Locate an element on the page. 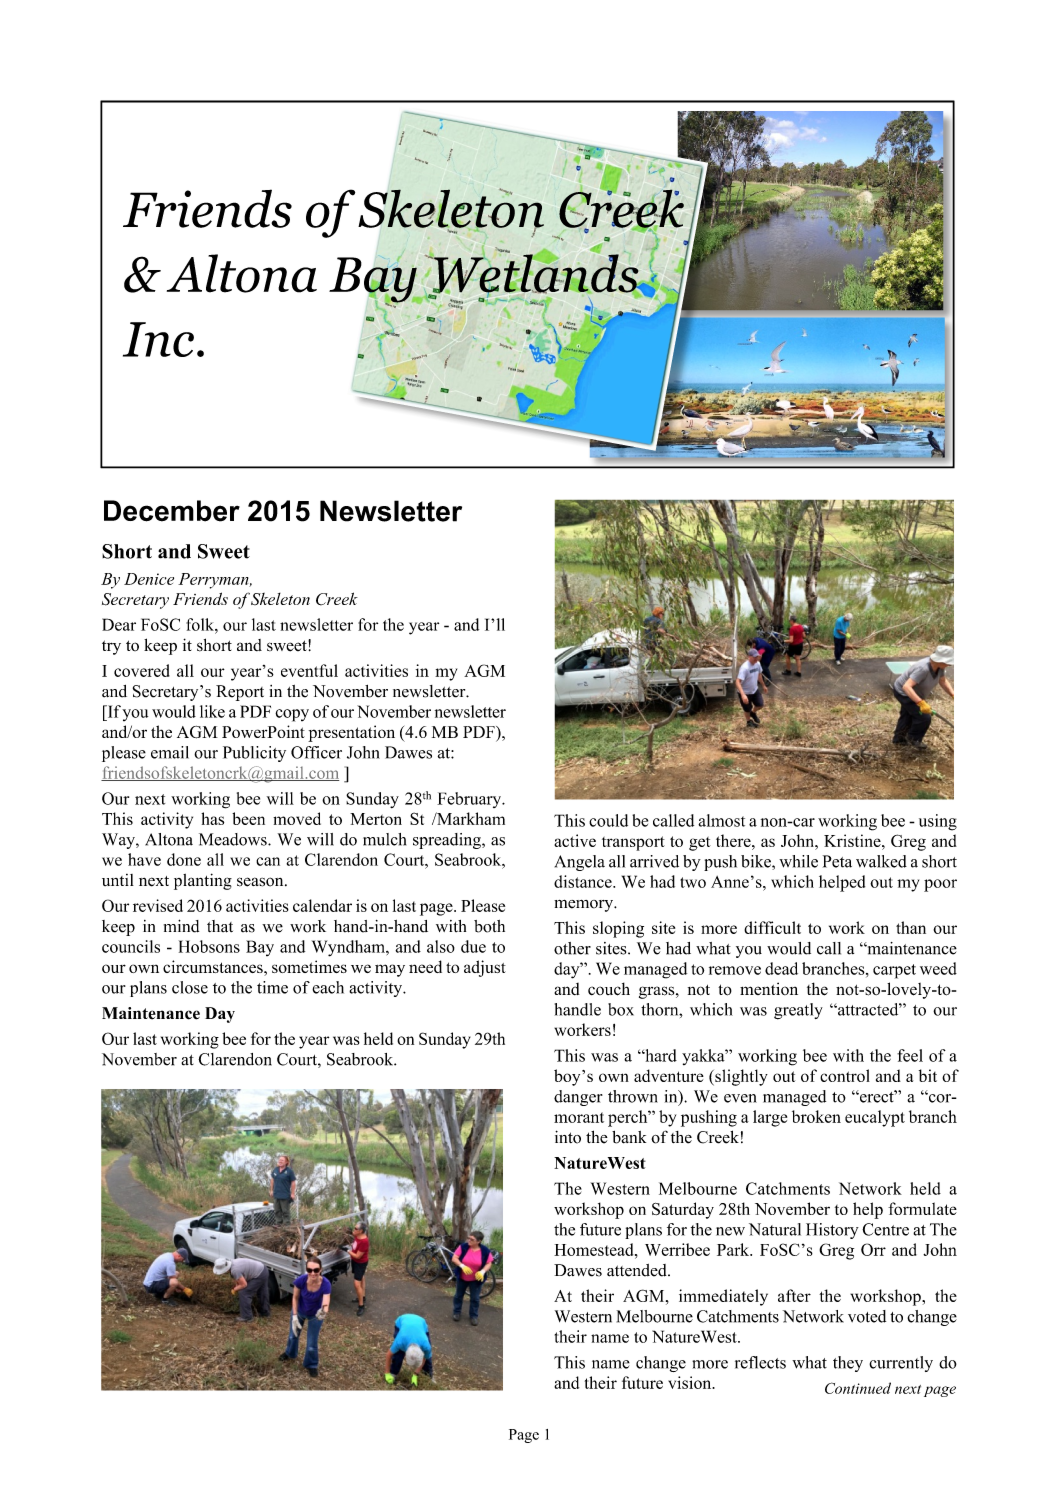 This page has width=1056, height=1494. close is located at coordinates (190, 987).
